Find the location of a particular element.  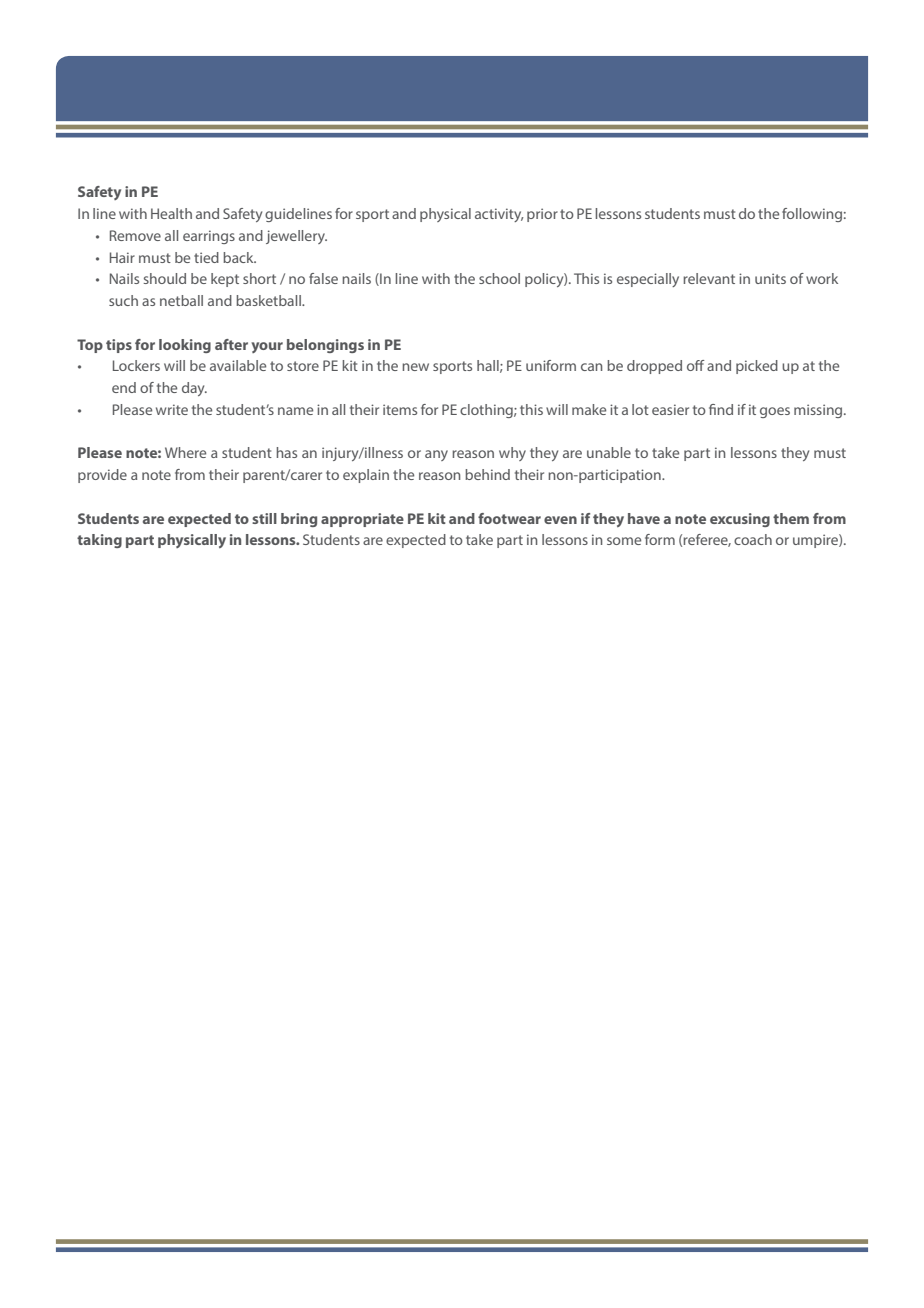

any is located at coordinates (436, 455).
